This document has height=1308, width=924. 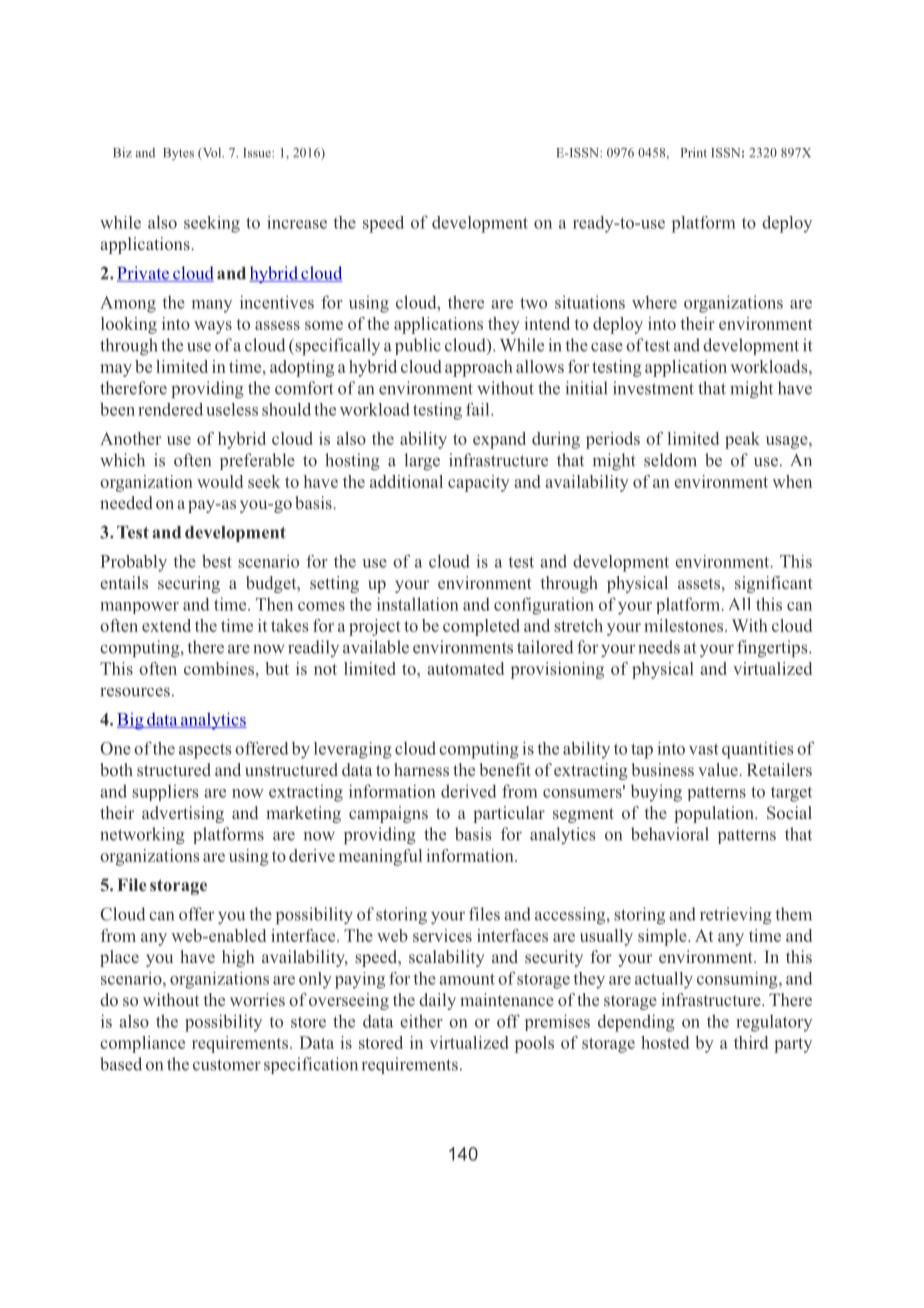 What do you see at coordinates (685, 625) in the document?
I see `milestones` at bounding box center [685, 625].
